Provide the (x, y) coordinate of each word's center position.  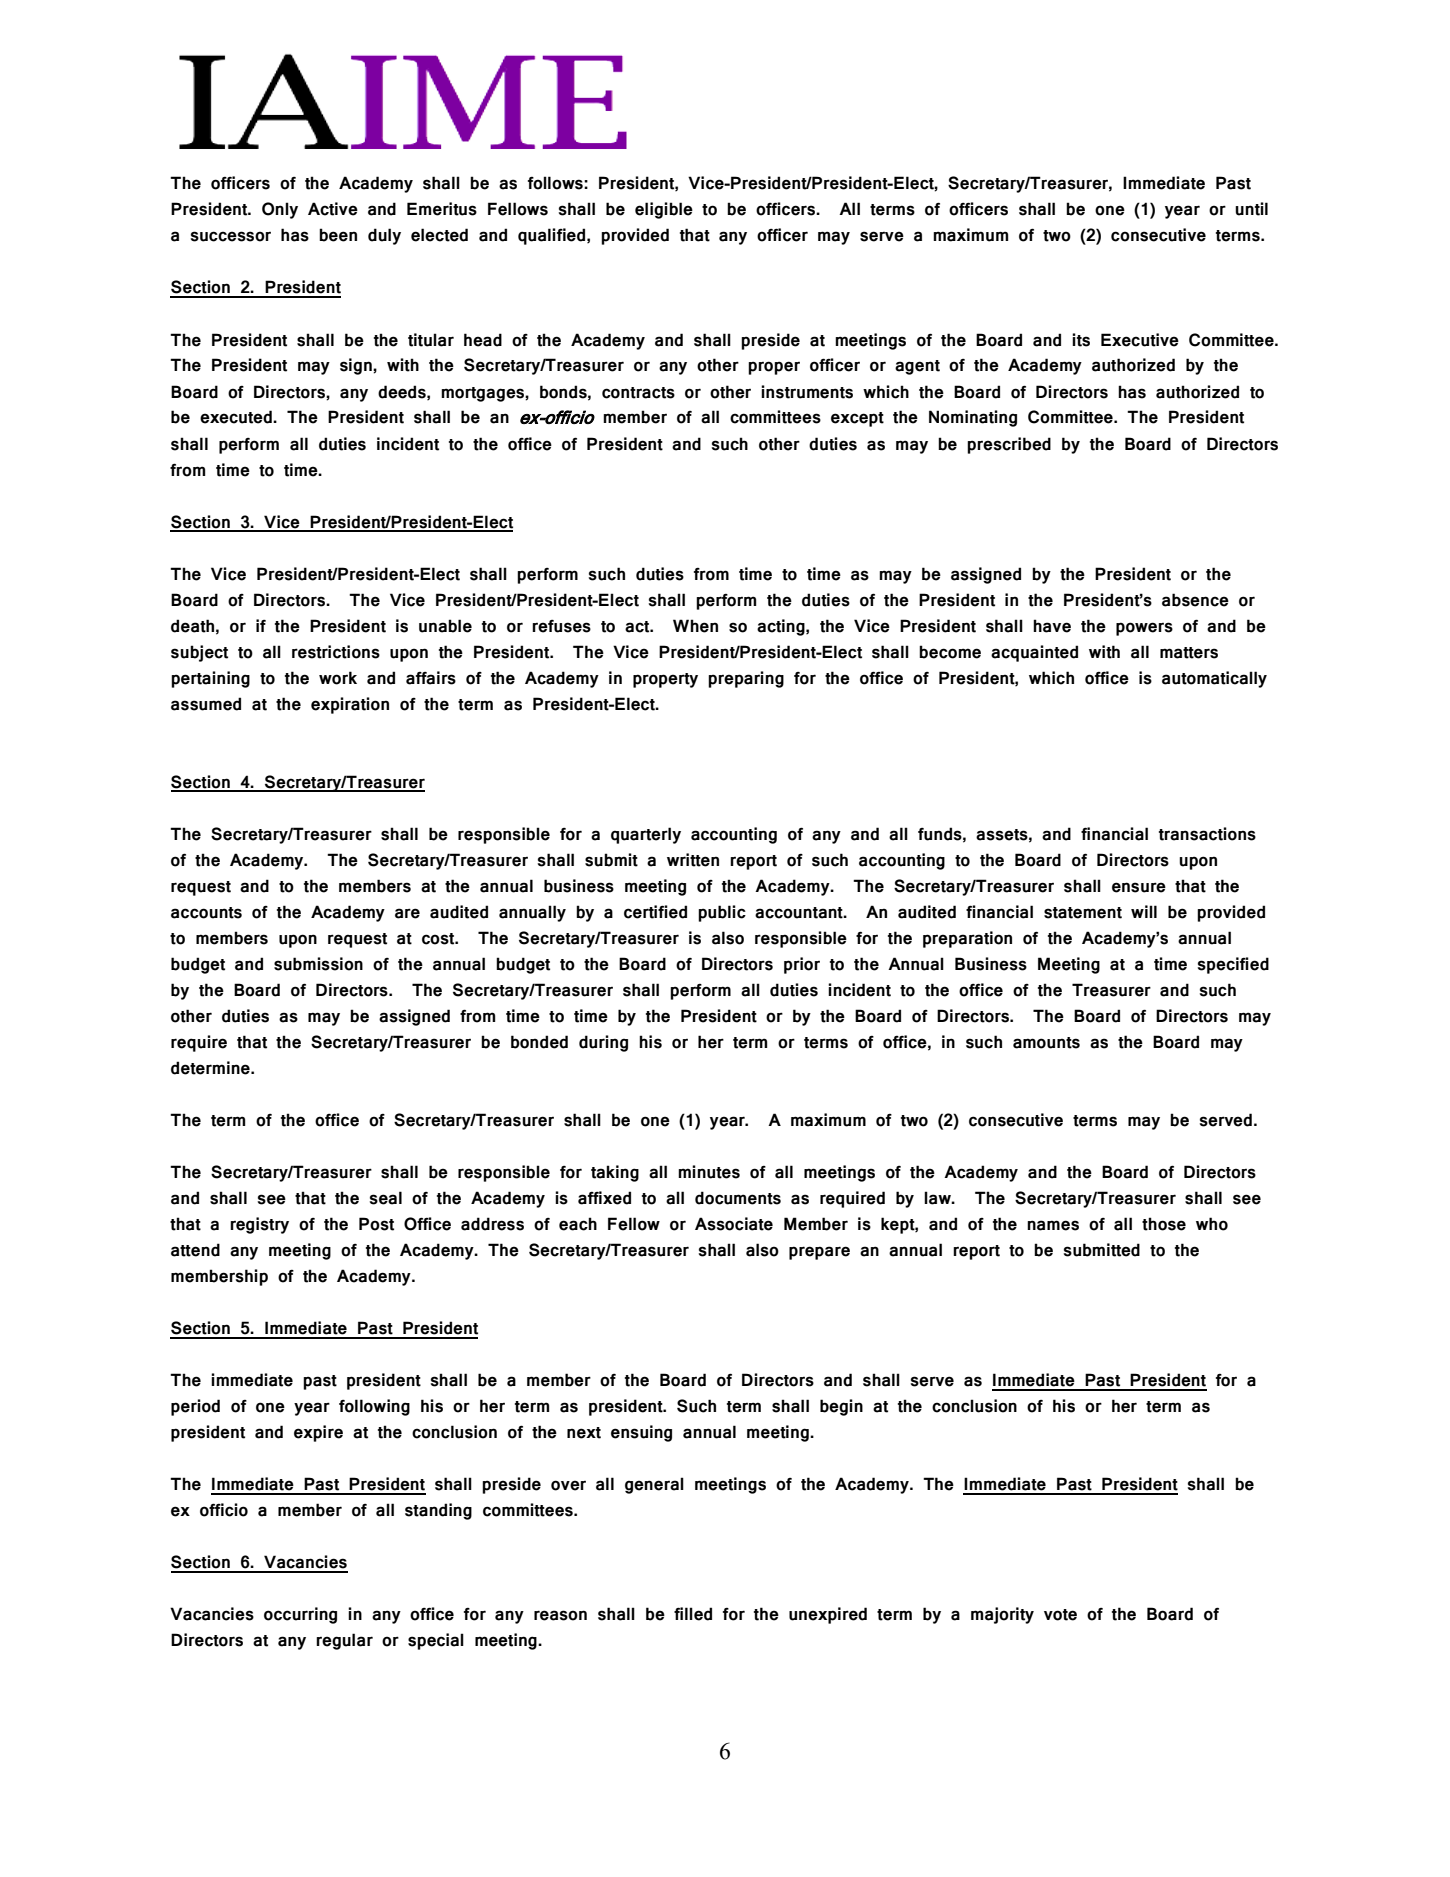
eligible (664, 210)
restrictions (336, 652)
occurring (300, 1615)
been (338, 235)
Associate (734, 1224)
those (1164, 1224)
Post (376, 1224)
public (722, 913)
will (1144, 911)
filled (693, 1614)
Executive (1140, 340)
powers (1144, 629)
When (695, 626)
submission (318, 964)
